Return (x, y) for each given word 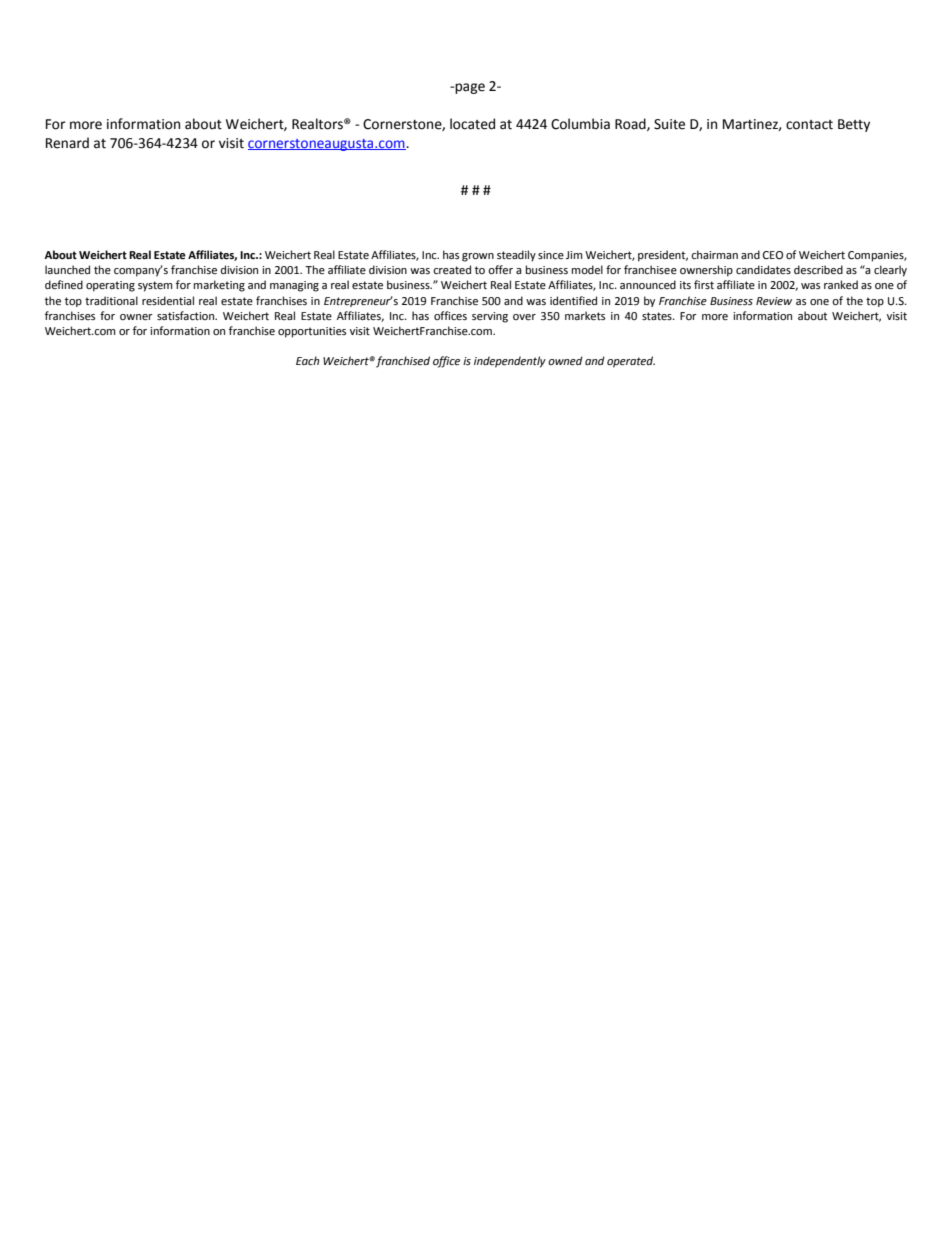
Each (308, 361)
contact (809, 125)
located (472, 124)
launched (67, 270)
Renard (67, 143)
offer (500, 270)
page (469, 88)
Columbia (580, 124)
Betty (854, 125)
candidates (763, 269)
